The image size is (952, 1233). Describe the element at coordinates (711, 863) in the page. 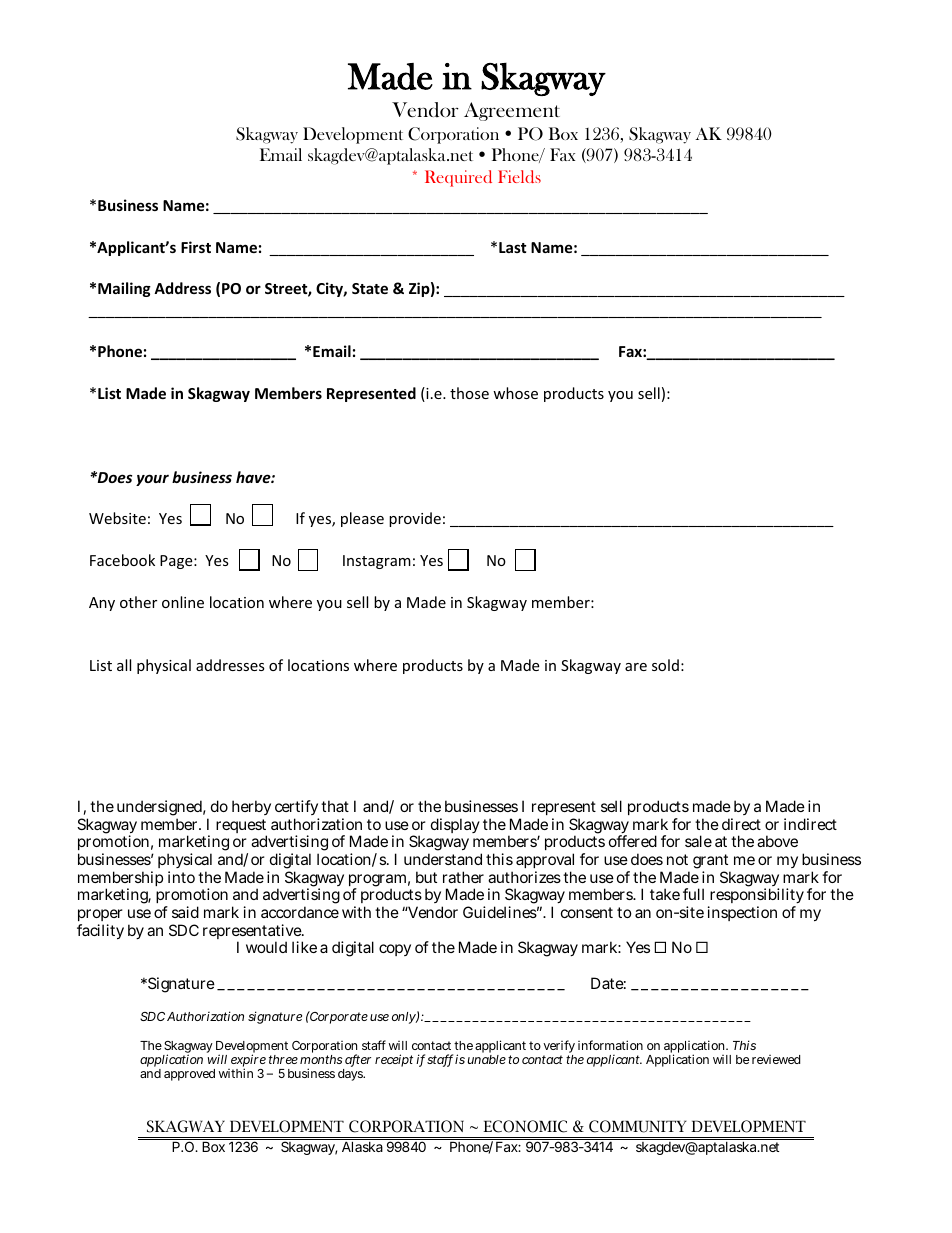

I see `grant` at that location.
